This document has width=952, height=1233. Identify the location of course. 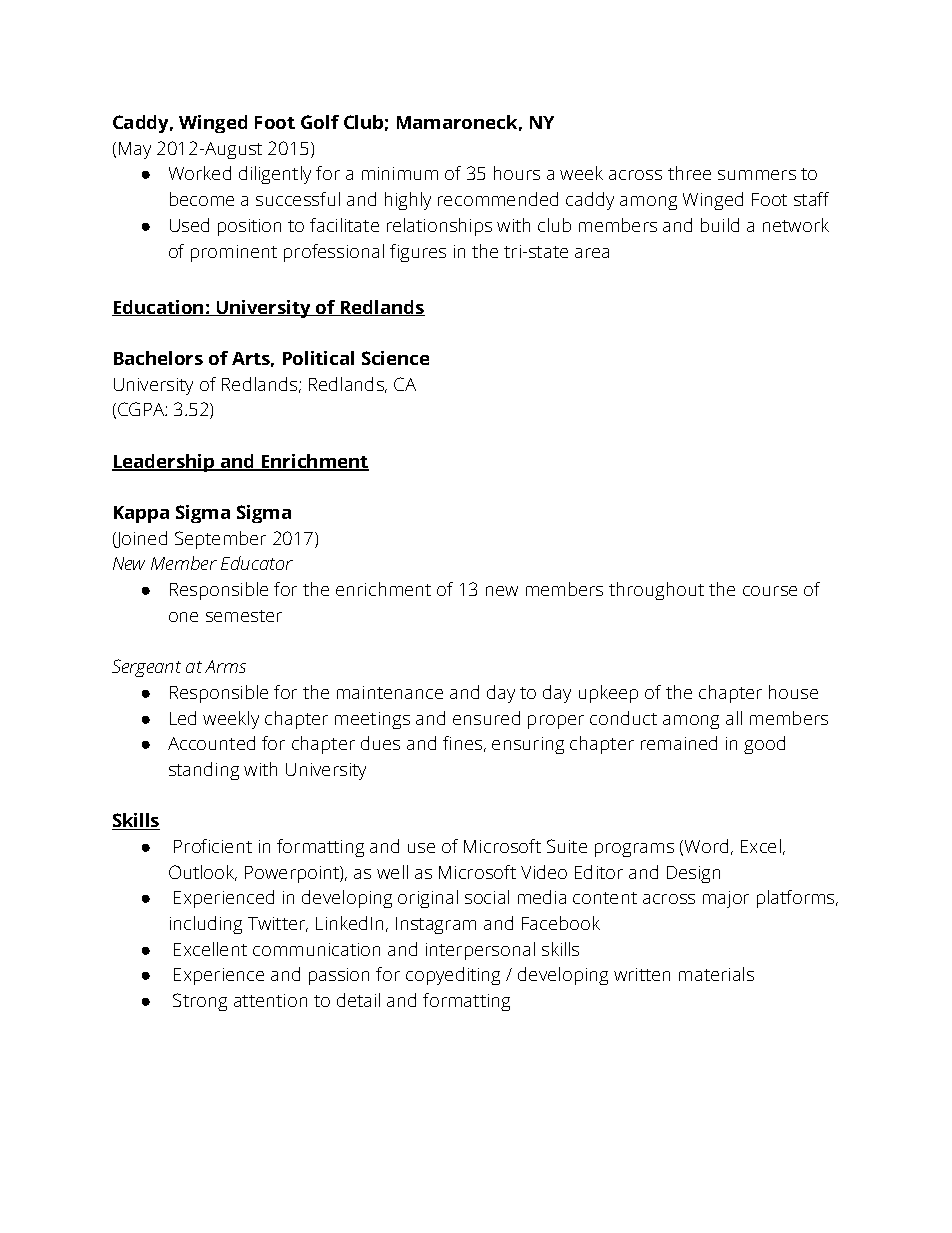
(770, 591).
